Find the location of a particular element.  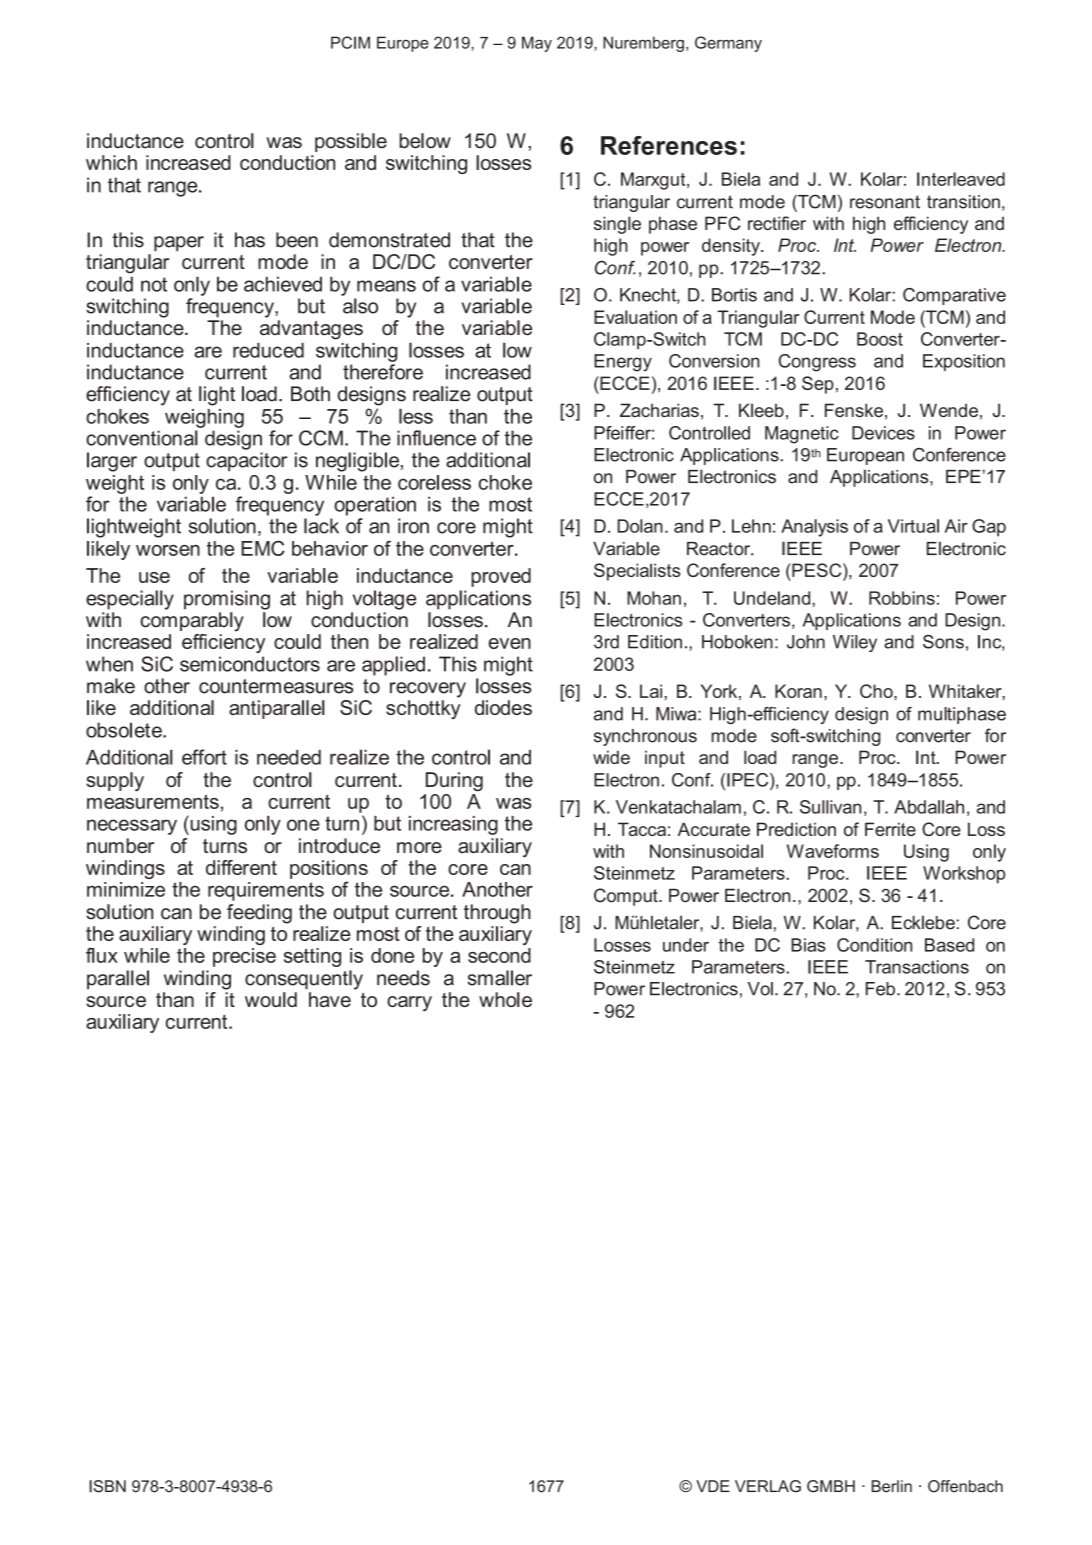

ISBN is located at coordinates (107, 1486).
